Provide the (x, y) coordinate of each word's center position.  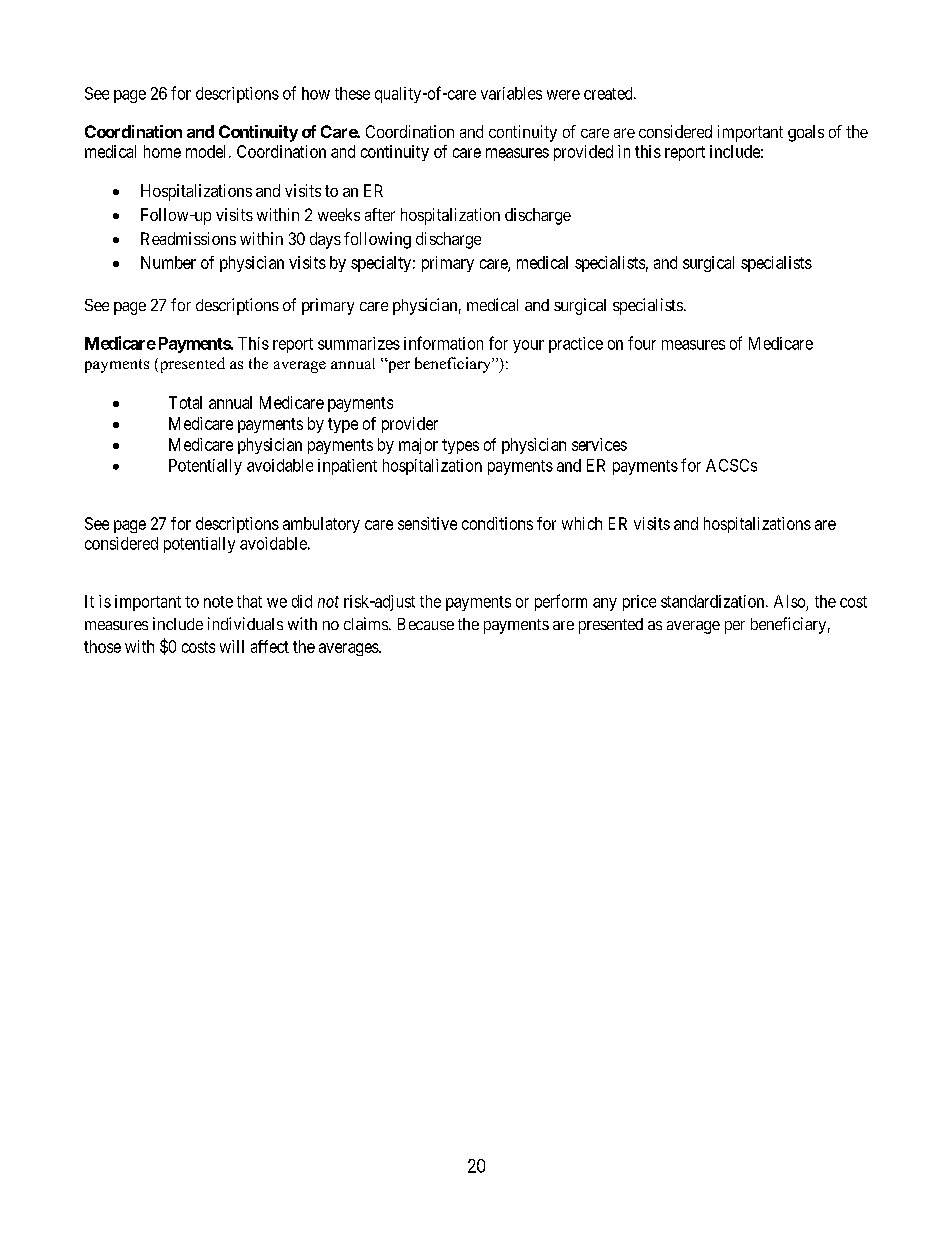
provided (583, 153)
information (443, 343)
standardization (714, 601)
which (582, 523)
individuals (245, 623)
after (380, 214)
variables (511, 93)
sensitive (427, 523)
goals (806, 133)
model (208, 151)
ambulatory (321, 525)
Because (426, 624)
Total (185, 402)
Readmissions (188, 238)
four (642, 343)
